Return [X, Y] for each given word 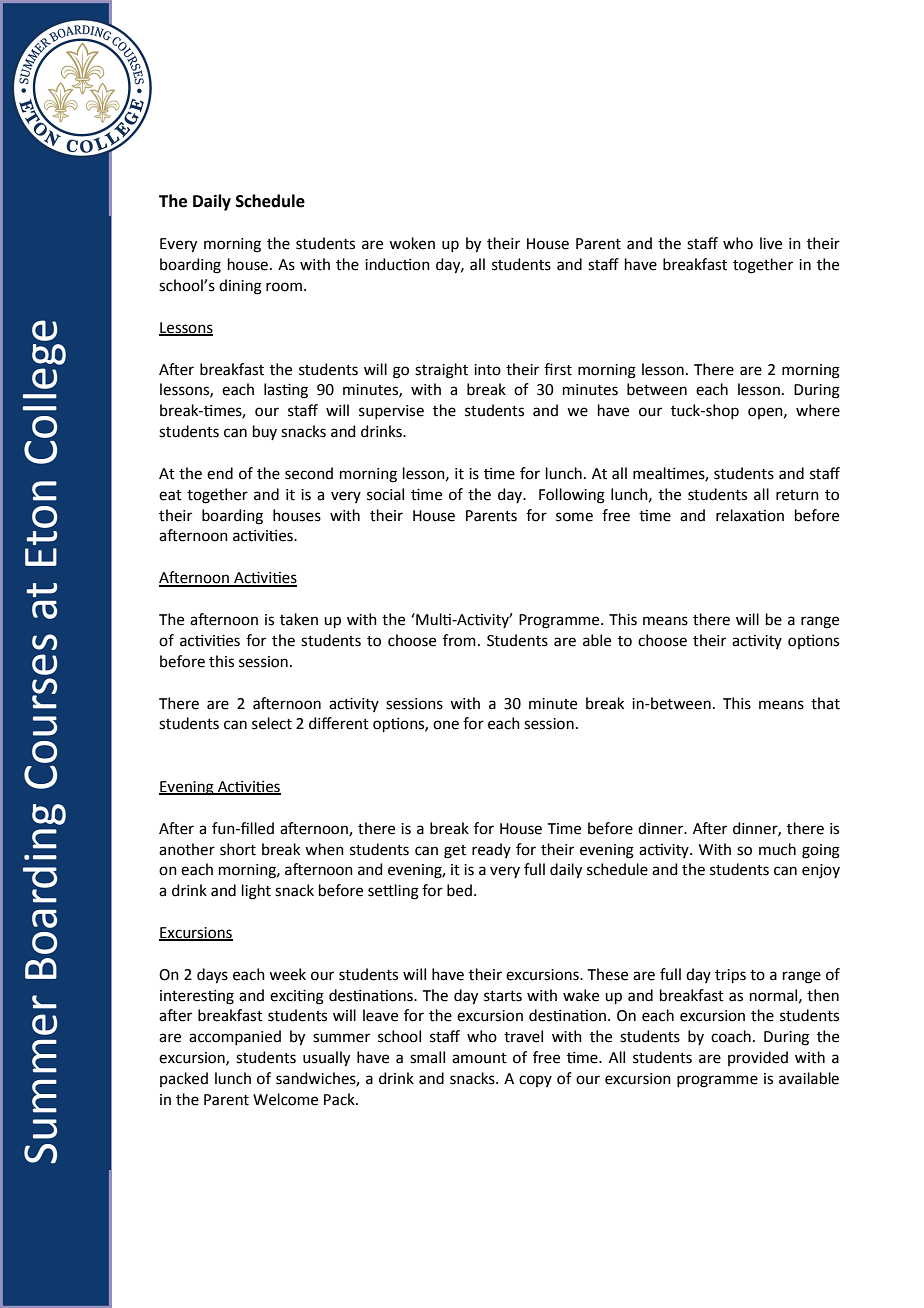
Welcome [285, 1099]
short [238, 849]
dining [240, 287]
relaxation [750, 515]
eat [170, 495]
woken [412, 243]
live [771, 243]
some [574, 517]
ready [491, 850]
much [777, 849]
